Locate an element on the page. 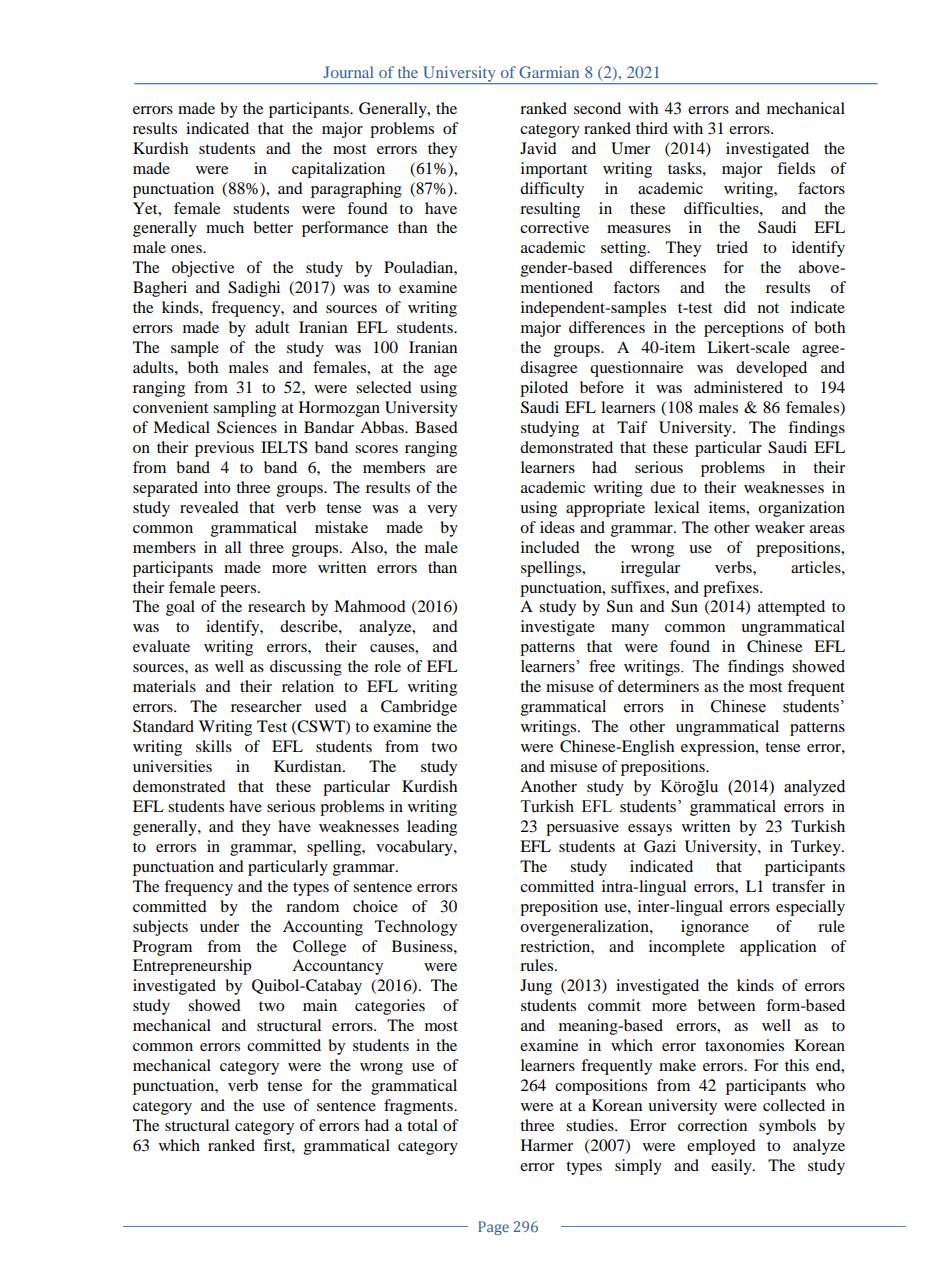  ignorance is located at coordinates (715, 928).
